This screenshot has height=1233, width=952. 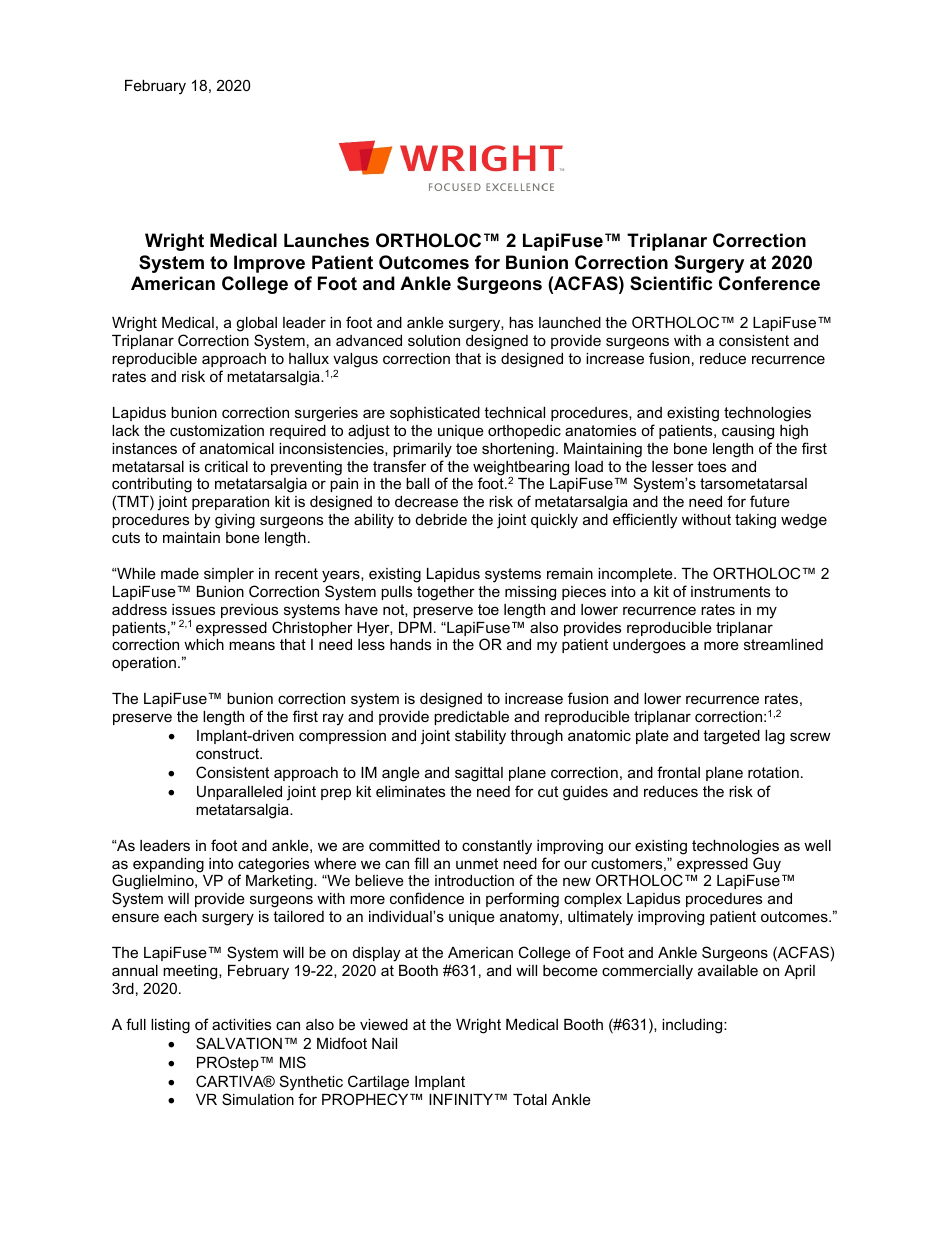 I want to click on SALVATION, so click(x=239, y=1043).
